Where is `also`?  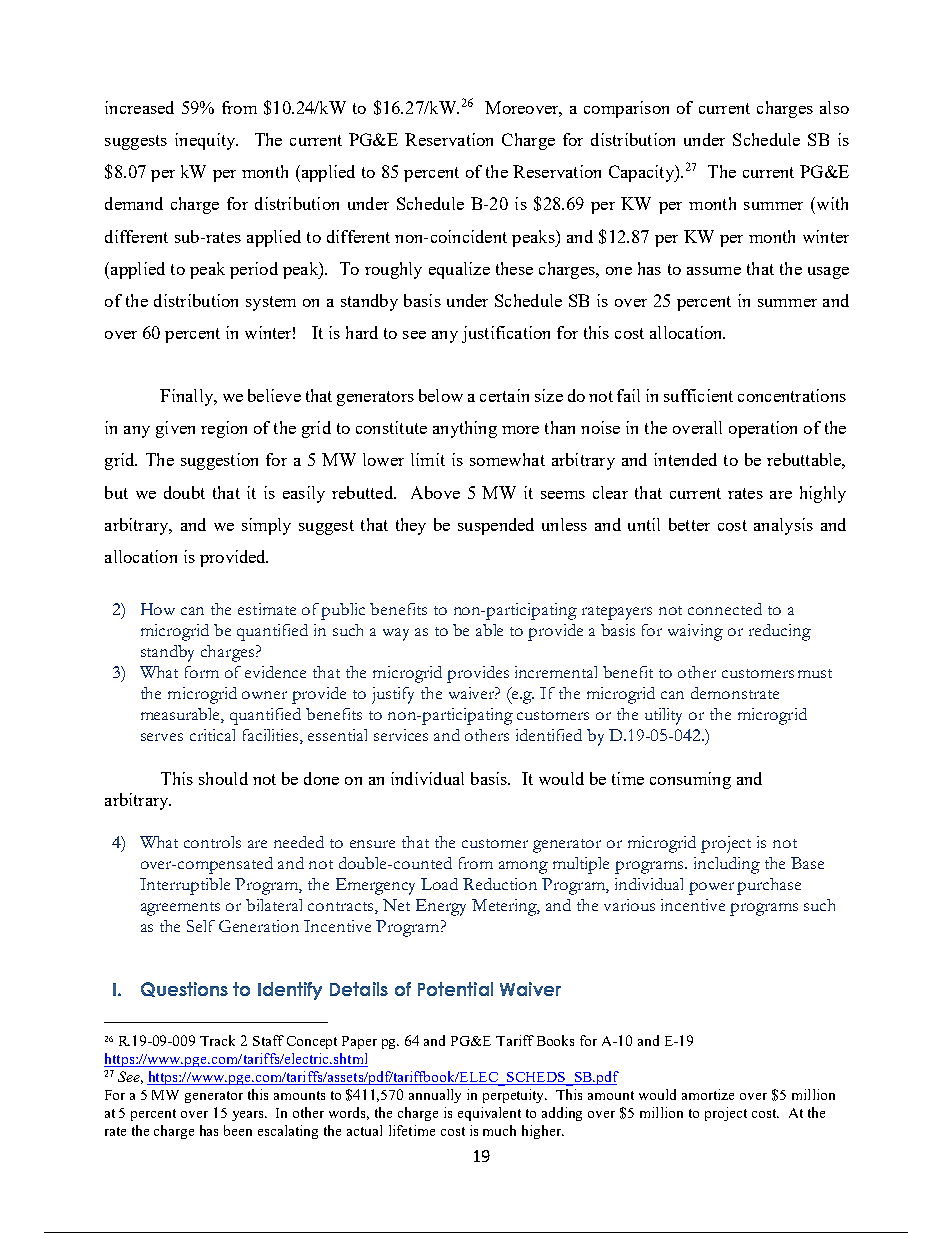
also is located at coordinates (834, 107).
